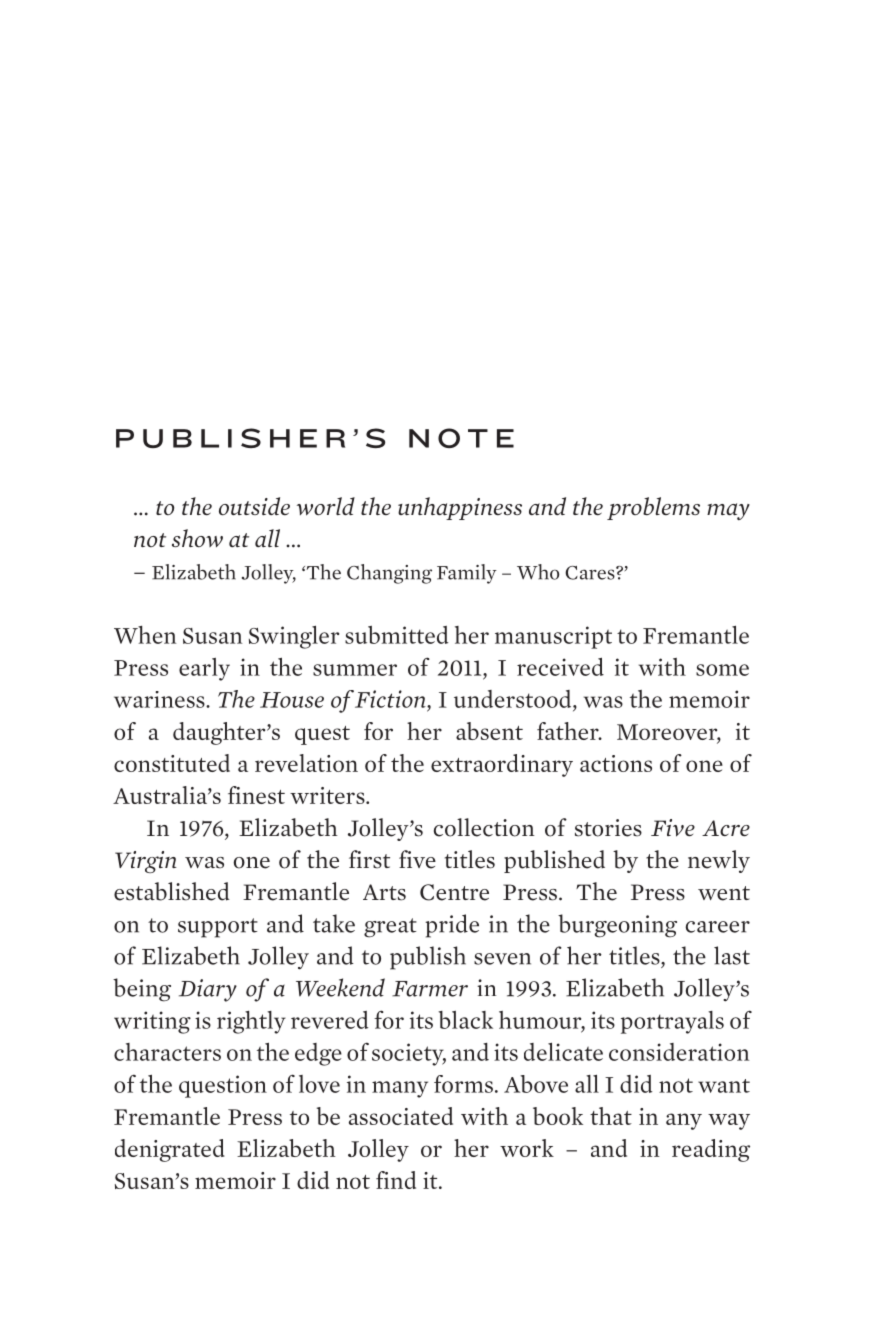 This image has width=896, height=1332. I want to click on stories, so click(608, 828).
